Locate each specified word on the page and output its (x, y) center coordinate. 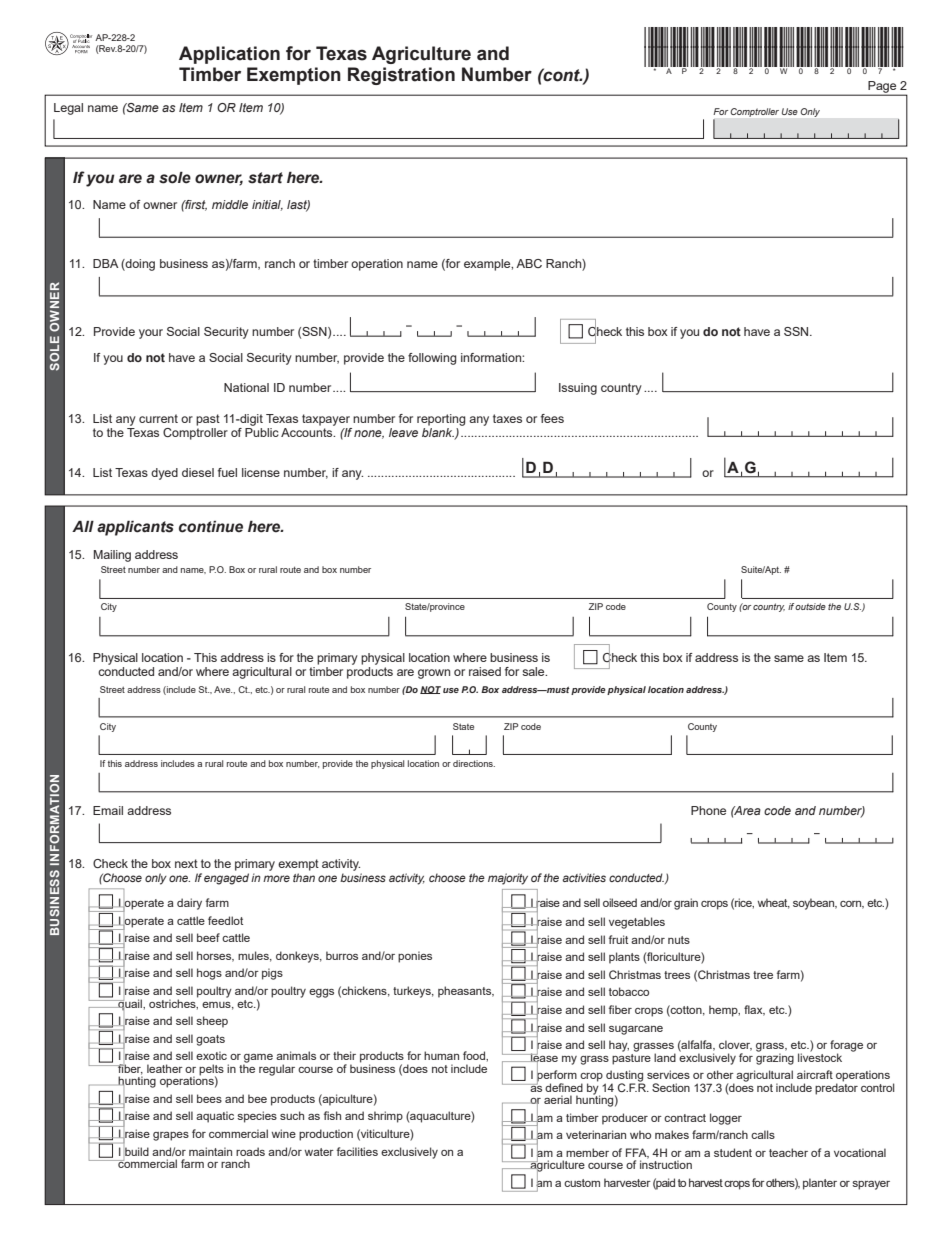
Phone (708, 810)
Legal (68, 109)
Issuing (578, 389)
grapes (171, 1136)
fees (552, 418)
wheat (774, 903)
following (432, 359)
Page (882, 88)
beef (208, 937)
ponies (415, 957)
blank (438, 431)
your (151, 334)
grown (434, 674)
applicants (135, 528)
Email (108, 810)
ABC (529, 263)
